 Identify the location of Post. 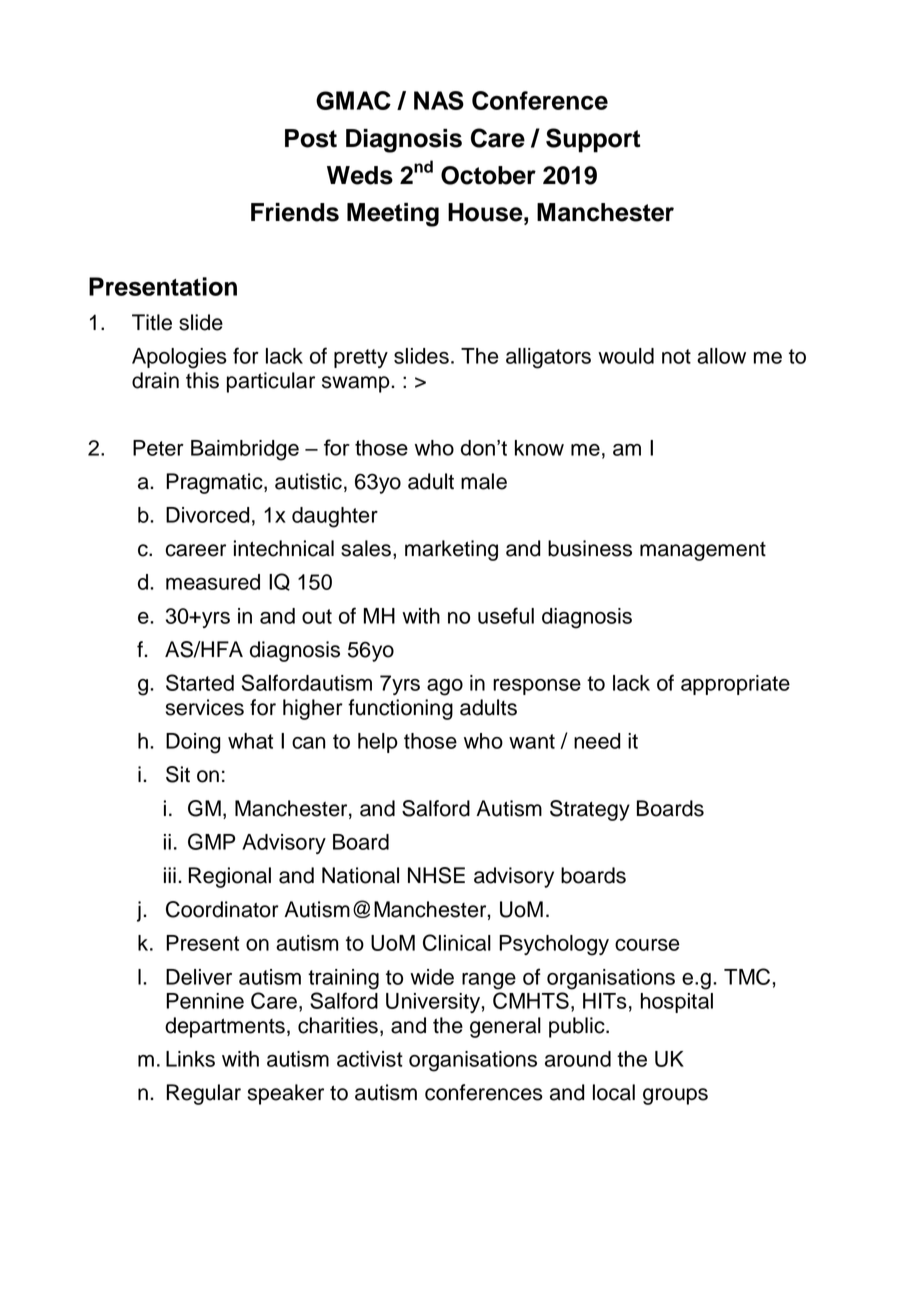
(311, 138).
